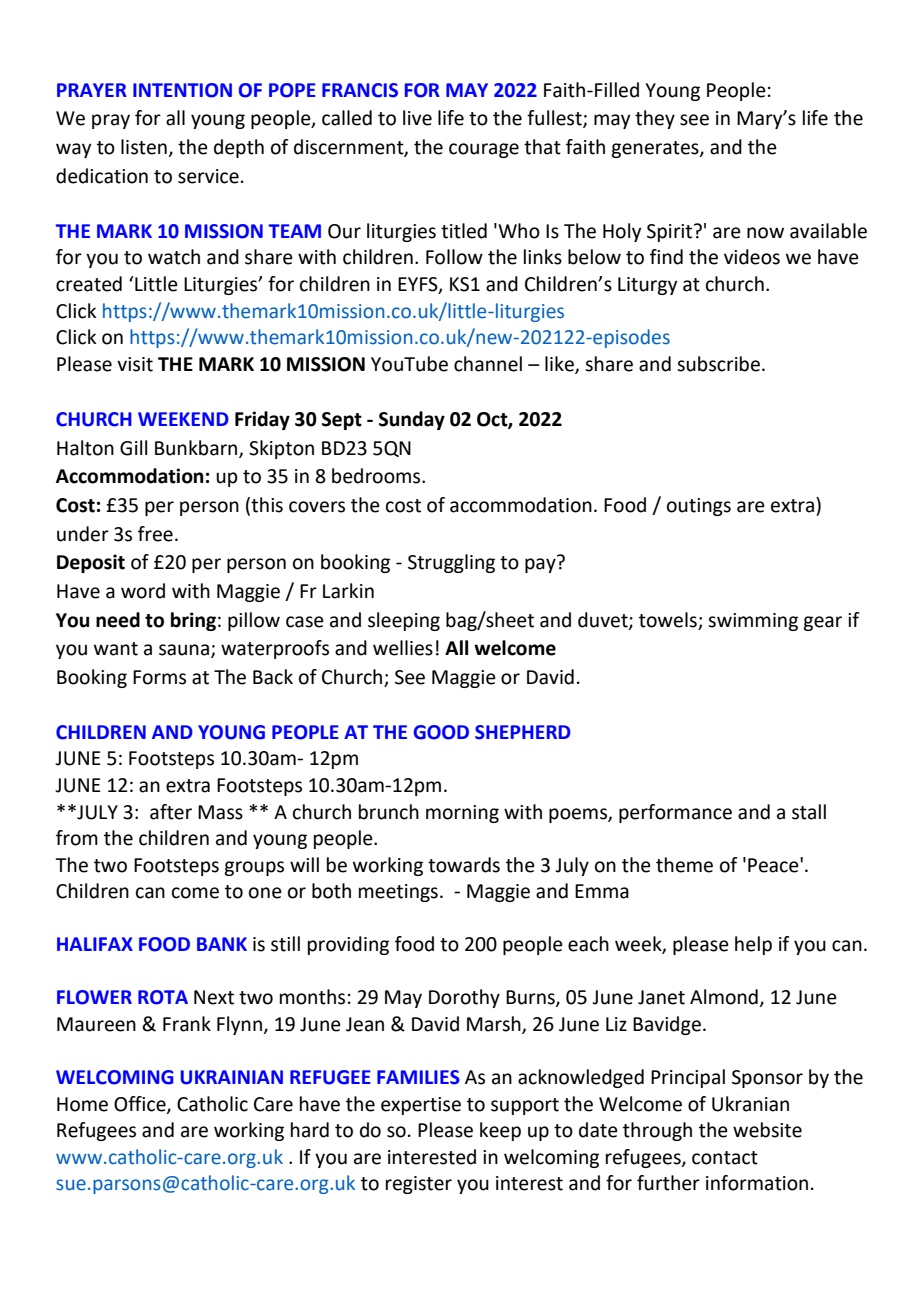  What do you see at coordinates (184, 650) in the image?
I see `sauna` at bounding box center [184, 650].
